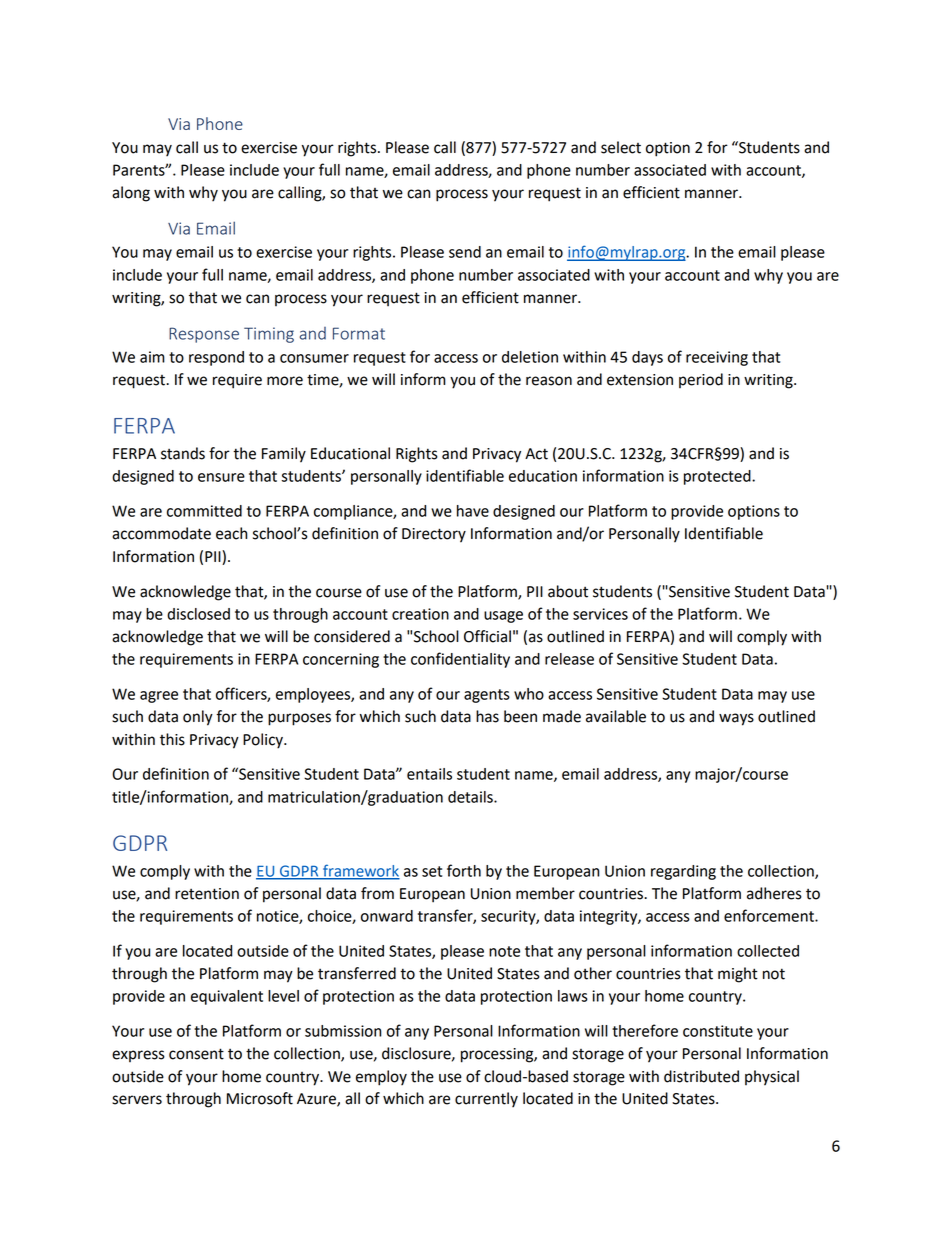 Image resolution: width=952 pixels, height=1233 pixels. What do you see at coordinates (172, 739) in the image?
I see `this` at bounding box center [172, 739].
